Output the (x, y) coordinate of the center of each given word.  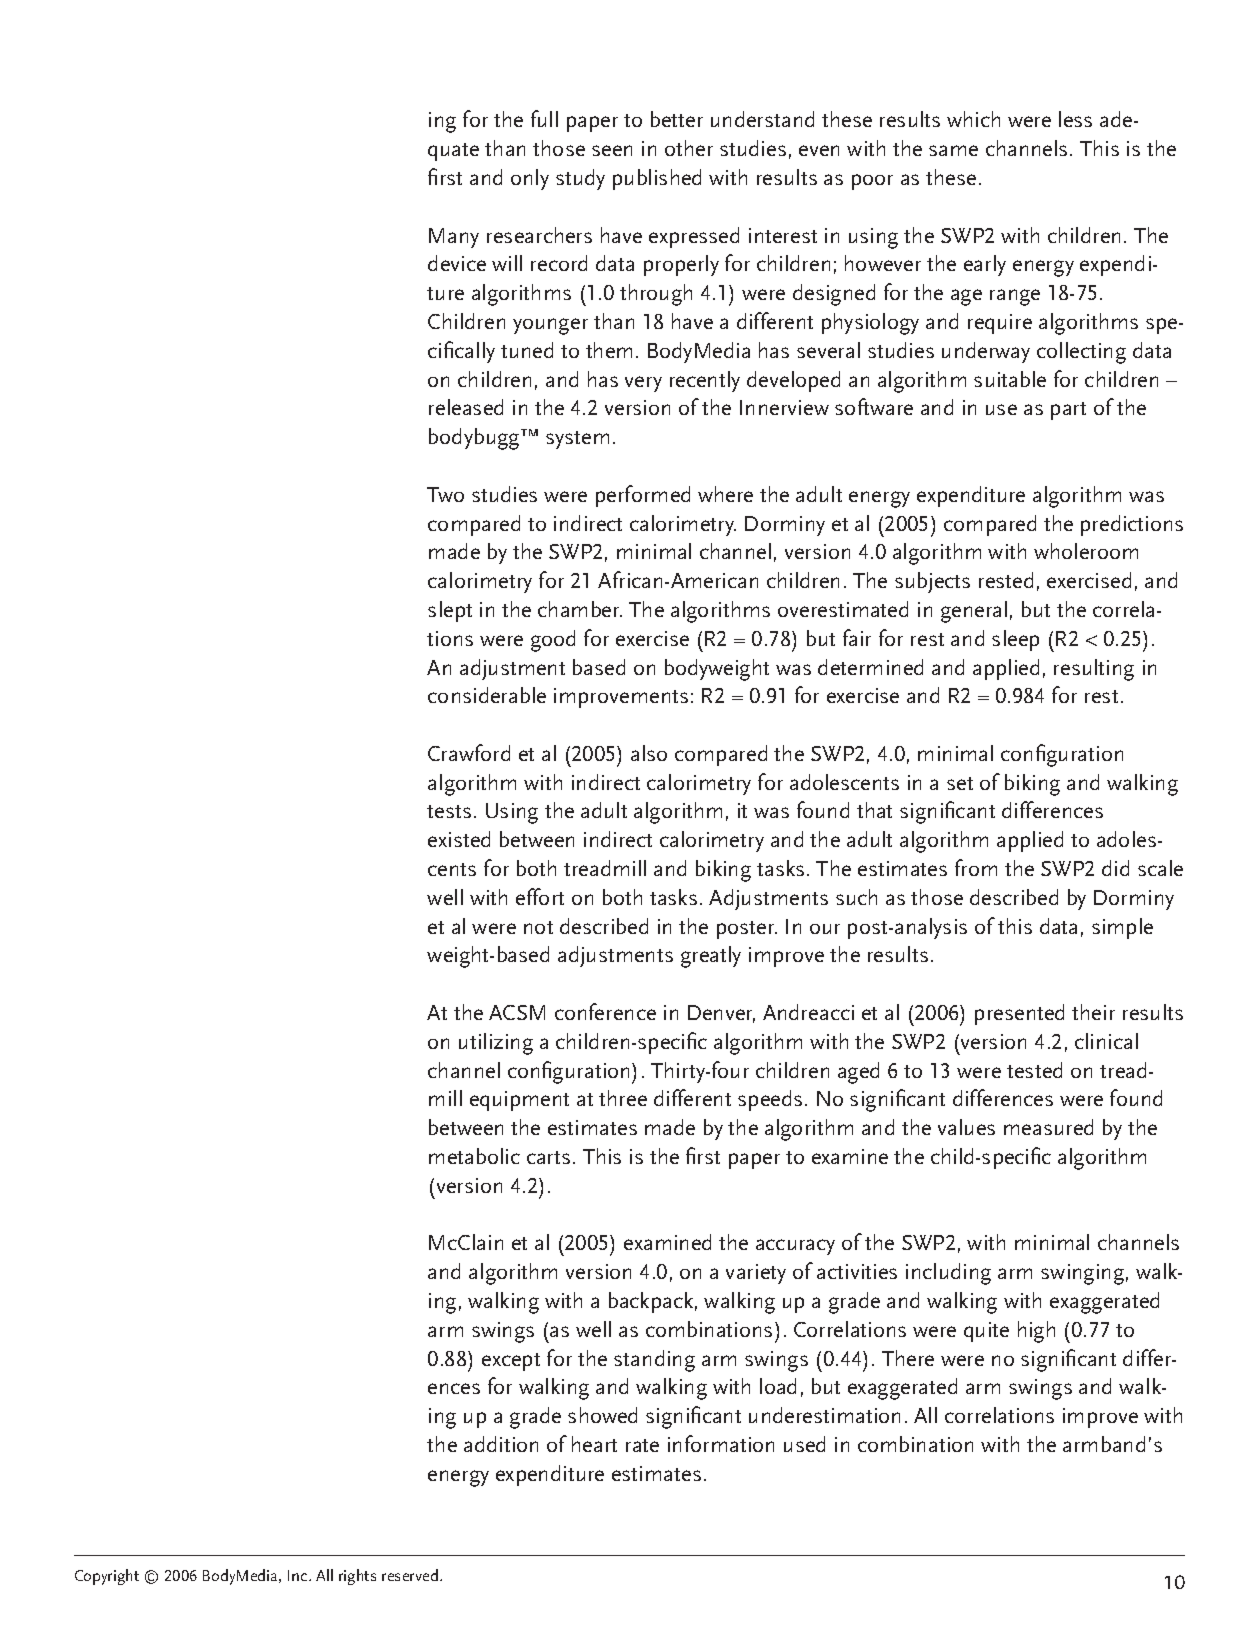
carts (548, 1157)
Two (445, 494)
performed (643, 496)
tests (449, 811)
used (804, 1444)
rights (357, 1577)
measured (1048, 1127)
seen (612, 150)
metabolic (474, 1156)
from (976, 867)
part (1068, 411)
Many (454, 238)
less (1075, 119)
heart (594, 1444)
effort (540, 896)
